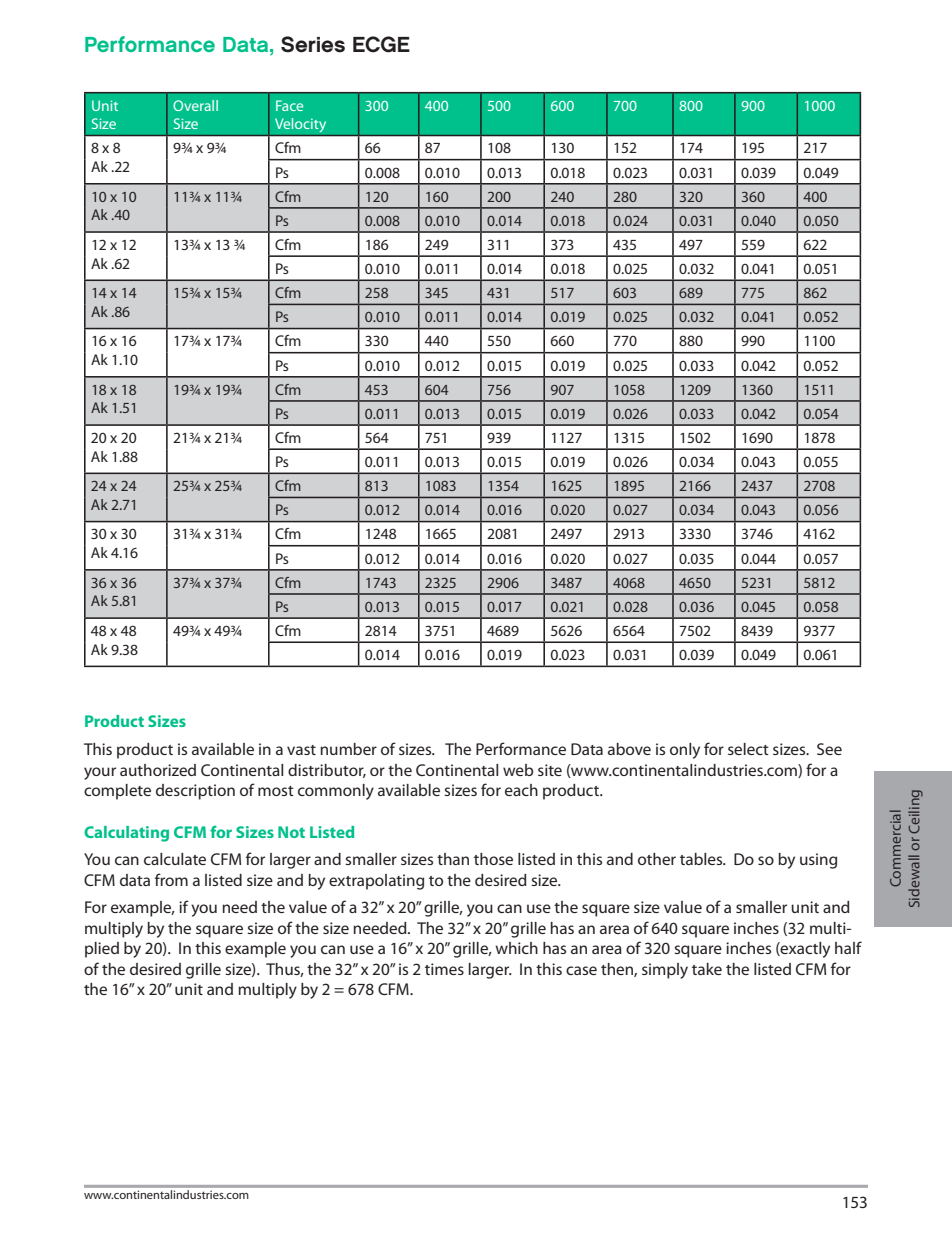  What do you see at coordinates (195, 105) in the screenshot?
I see `Overall` at bounding box center [195, 105].
